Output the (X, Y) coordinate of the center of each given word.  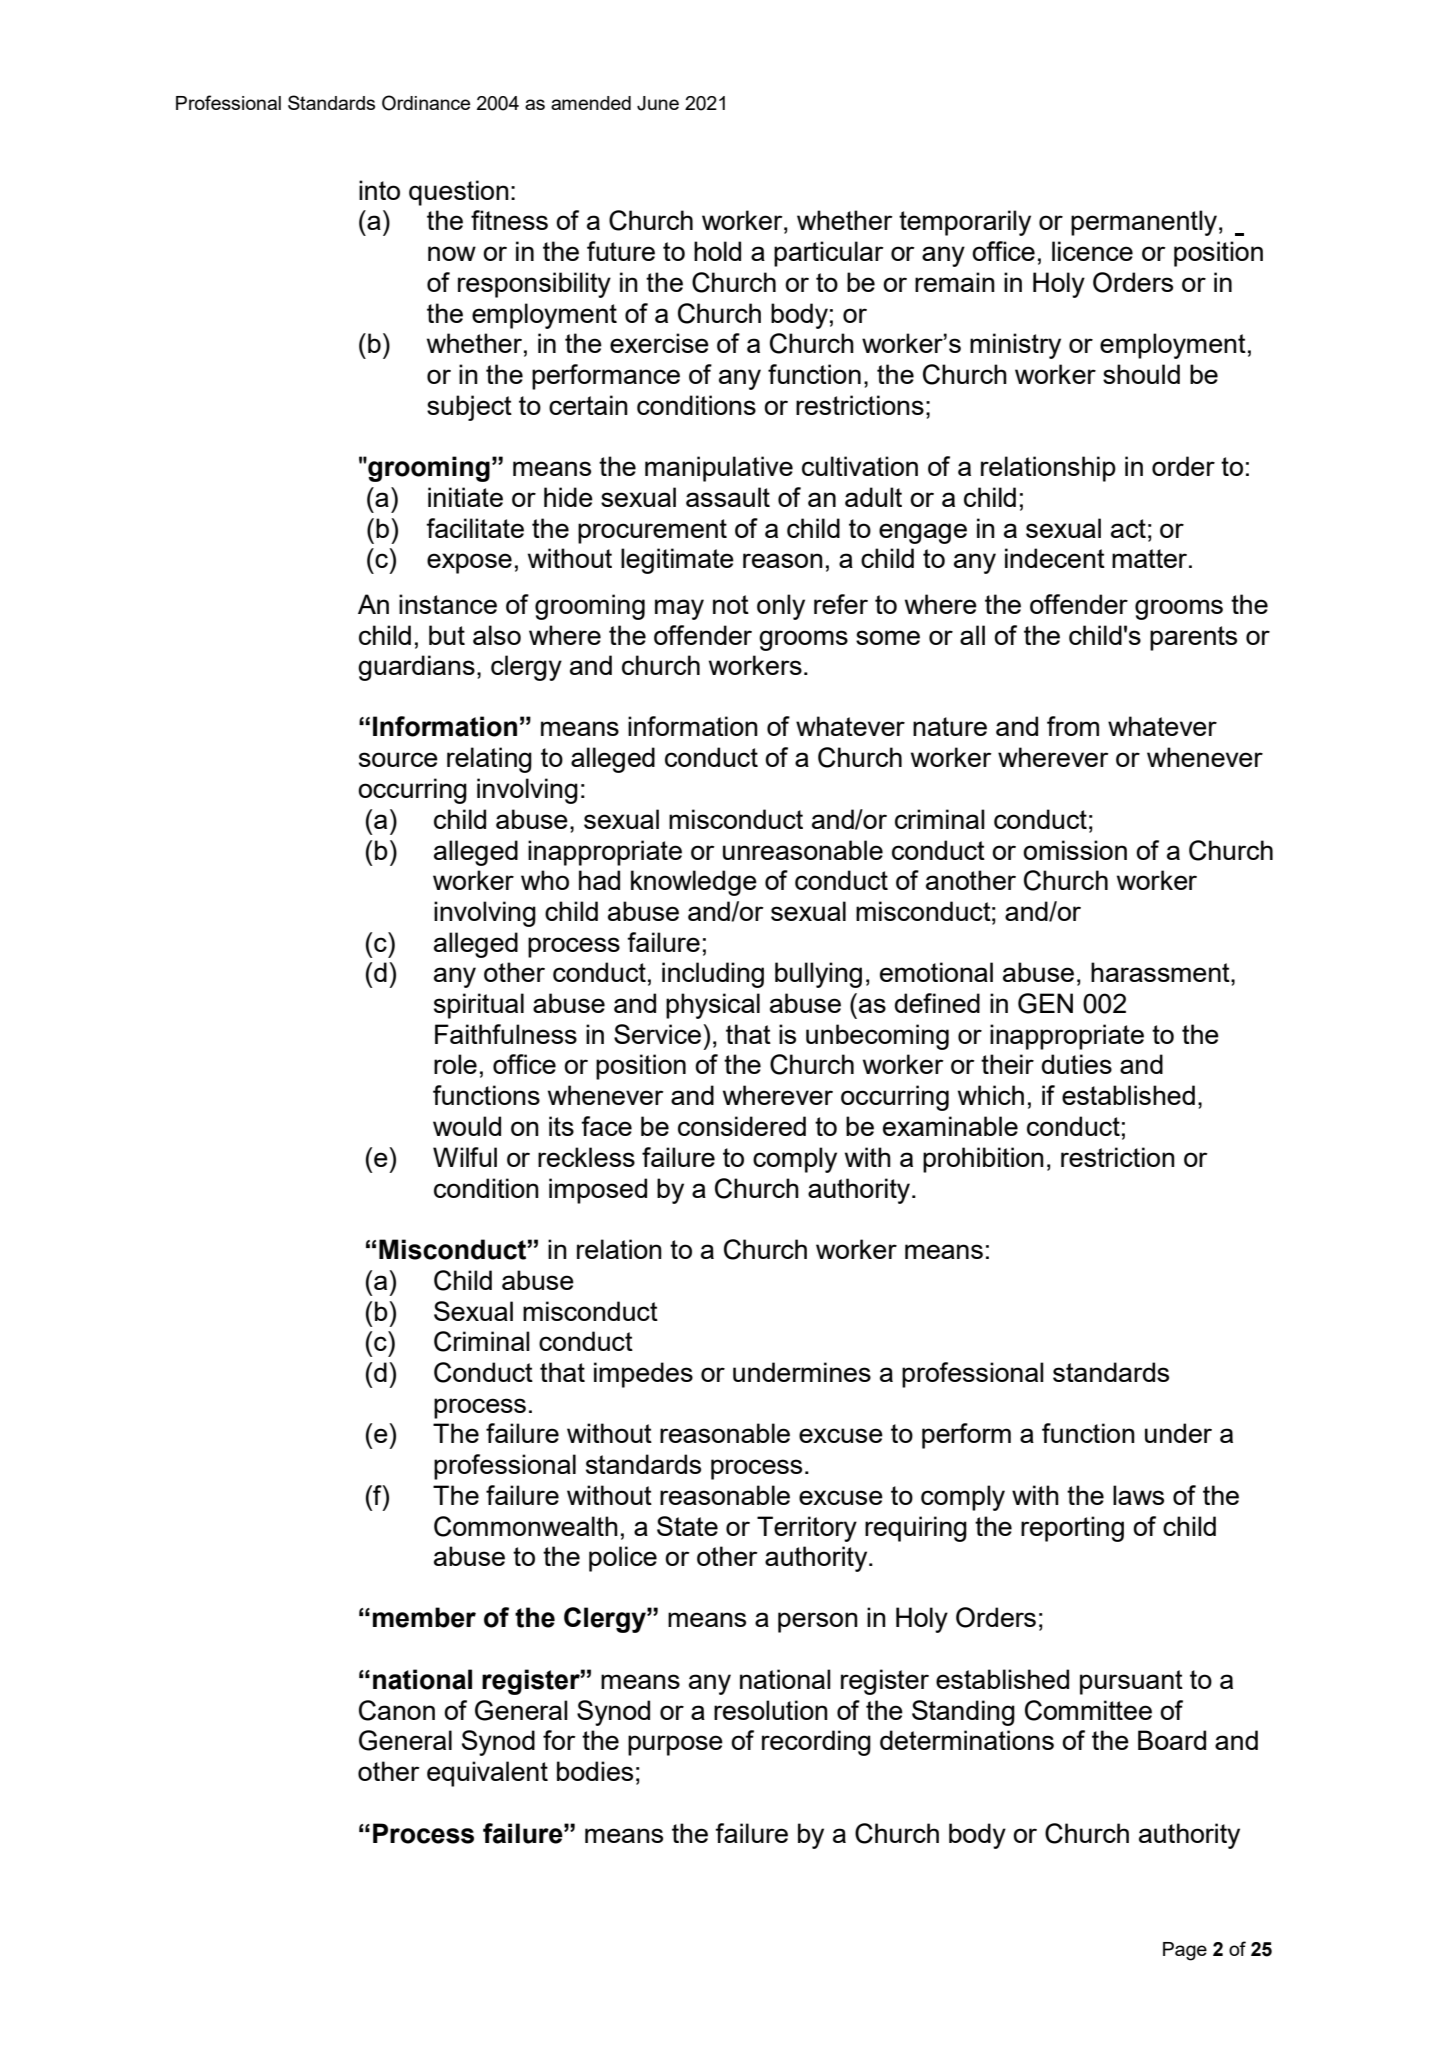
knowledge (694, 883)
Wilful (465, 1157)
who (545, 880)
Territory (807, 1529)
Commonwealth (526, 1526)
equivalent (487, 1774)
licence (1092, 251)
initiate (465, 497)
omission (1075, 850)
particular (829, 254)
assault (728, 497)
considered (742, 1126)
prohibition (983, 1160)
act (1128, 528)
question (459, 193)
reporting (1072, 1529)
